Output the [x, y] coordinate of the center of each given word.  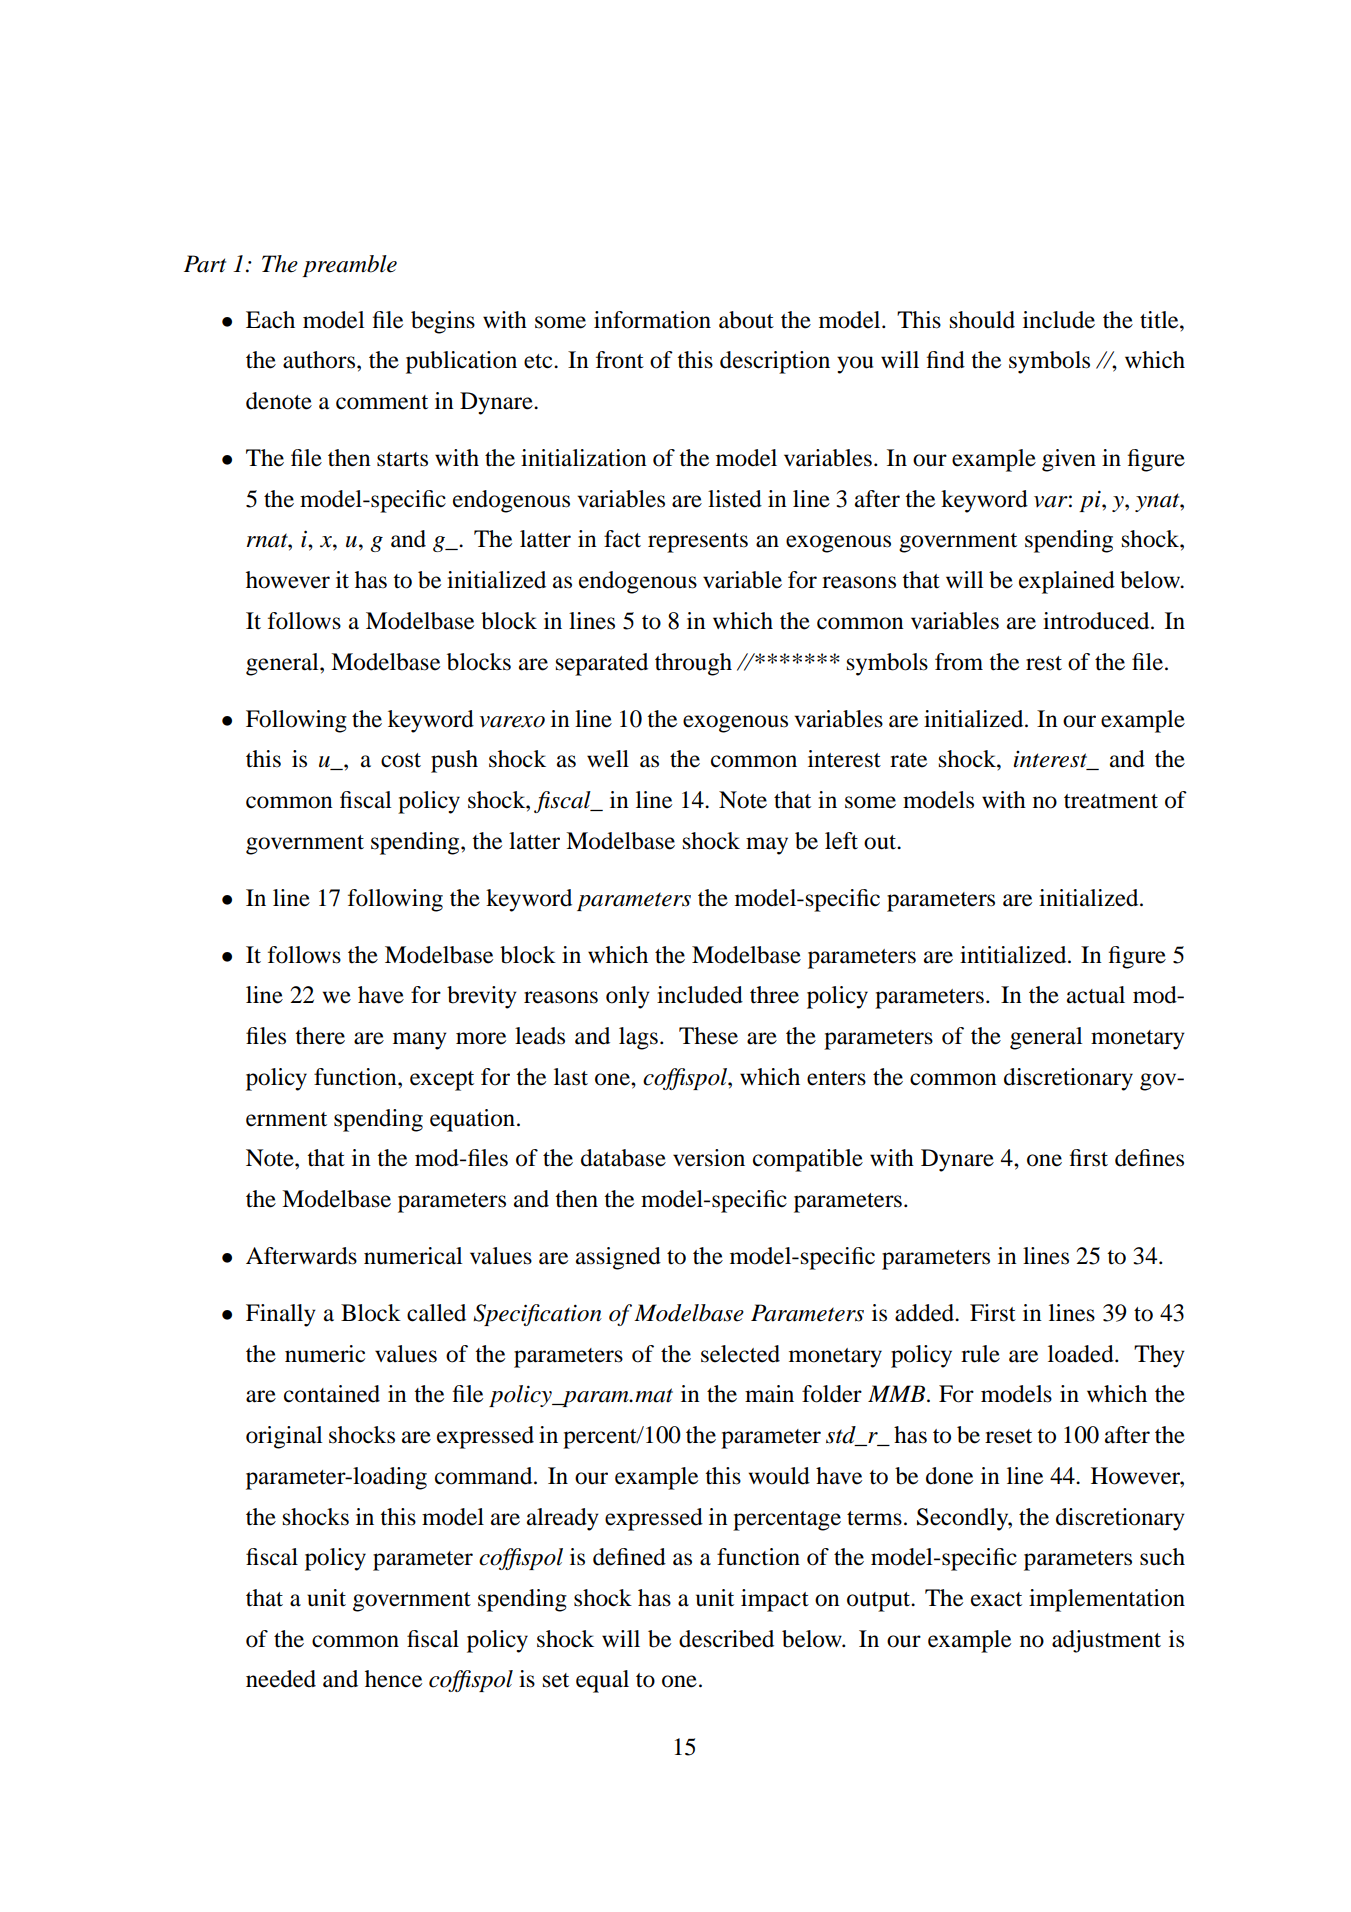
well [608, 759]
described [726, 1639]
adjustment [1106, 1641]
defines [1149, 1158]
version [709, 1158]
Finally [281, 1315]
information [652, 320]
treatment [1111, 801]
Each [270, 320]
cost [401, 760]
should [982, 320]
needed [281, 1679]
